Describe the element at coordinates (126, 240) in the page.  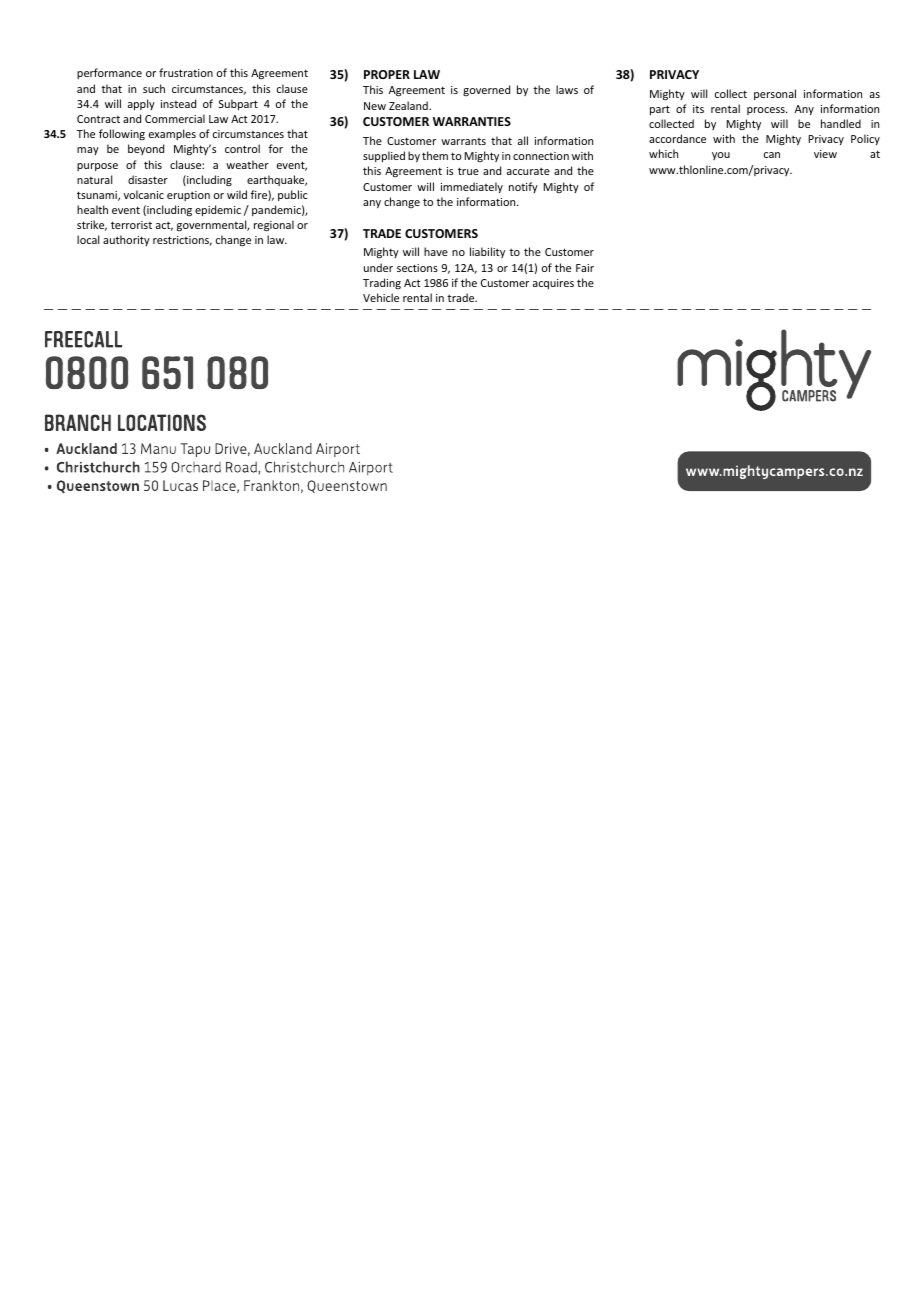
I see `authority` at that location.
